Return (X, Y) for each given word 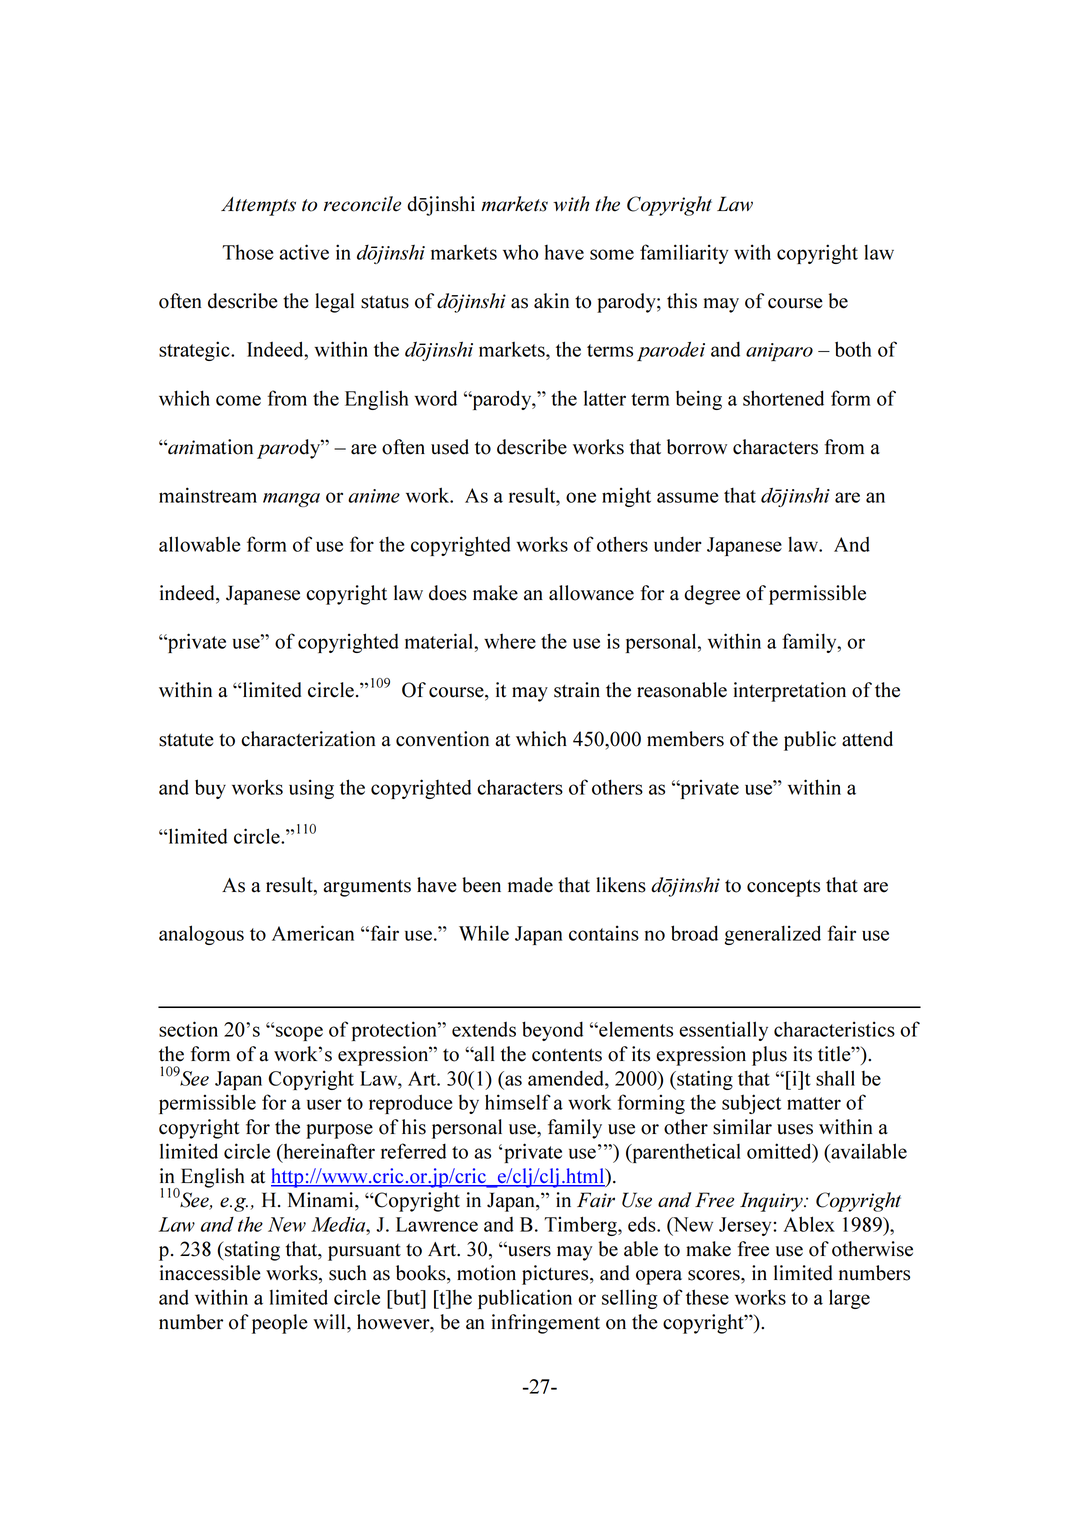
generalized (773, 935)
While (484, 933)
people (280, 1324)
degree (712, 595)
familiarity (684, 254)
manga (291, 500)
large (849, 1299)
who (520, 252)
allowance (591, 593)
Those (248, 252)
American (313, 933)
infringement (546, 1324)
